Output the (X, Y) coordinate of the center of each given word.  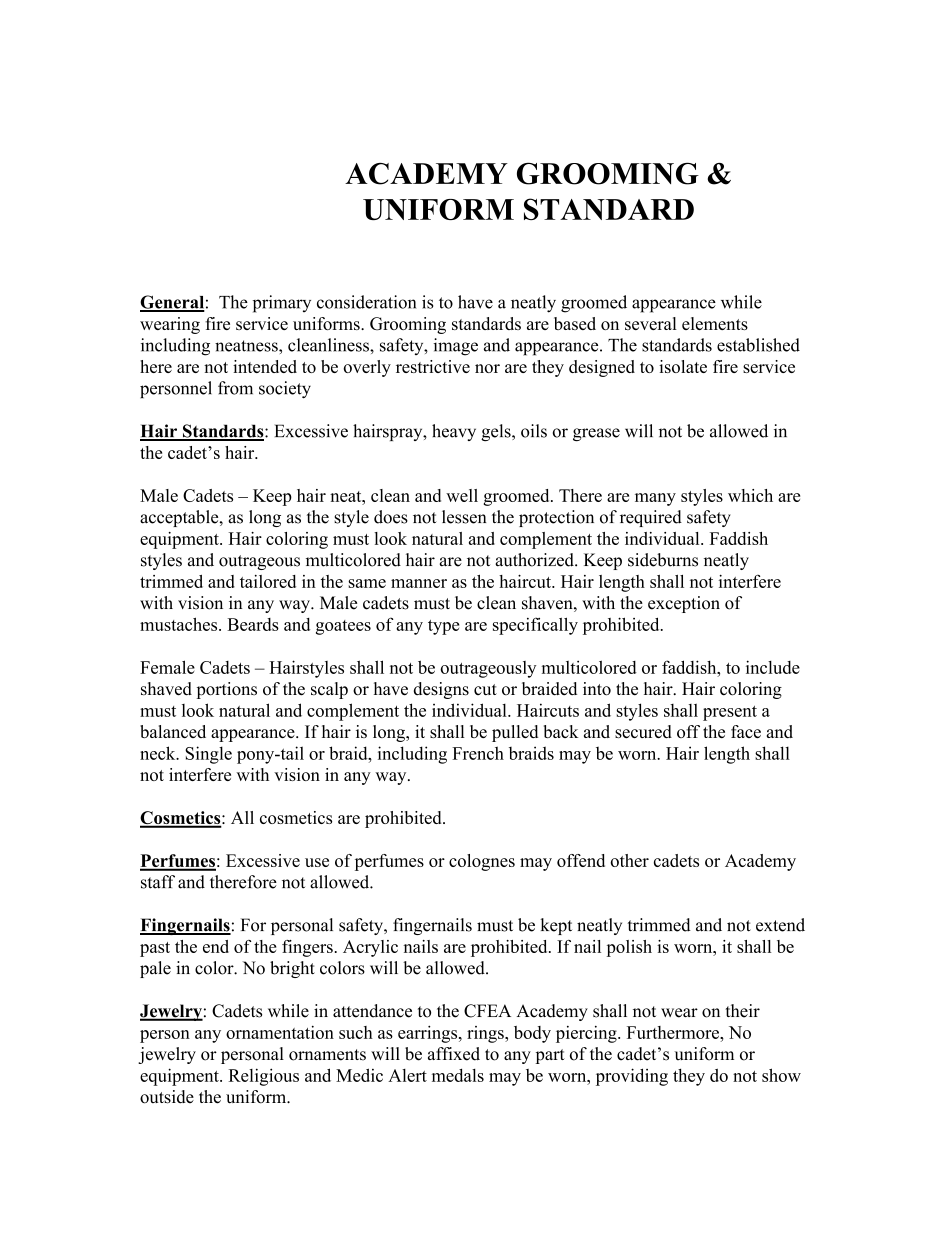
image (455, 347)
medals (458, 1075)
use (317, 862)
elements (715, 323)
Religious (264, 1077)
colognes (482, 862)
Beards (253, 624)
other (629, 860)
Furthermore (674, 1032)
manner (419, 583)
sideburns (663, 560)
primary (282, 304)
